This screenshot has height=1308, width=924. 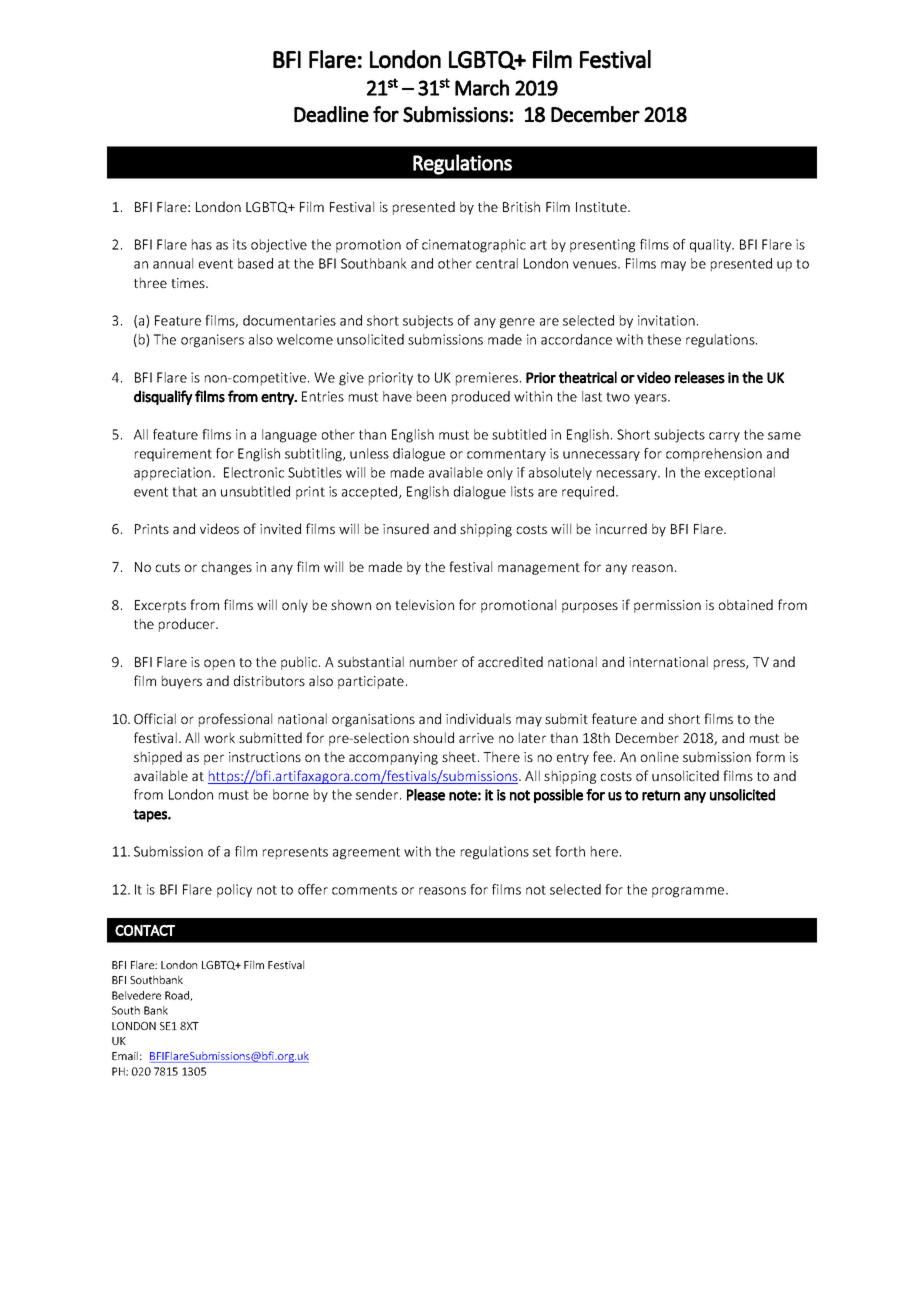 I want to click on incurred, so click(x=621, y=528).
